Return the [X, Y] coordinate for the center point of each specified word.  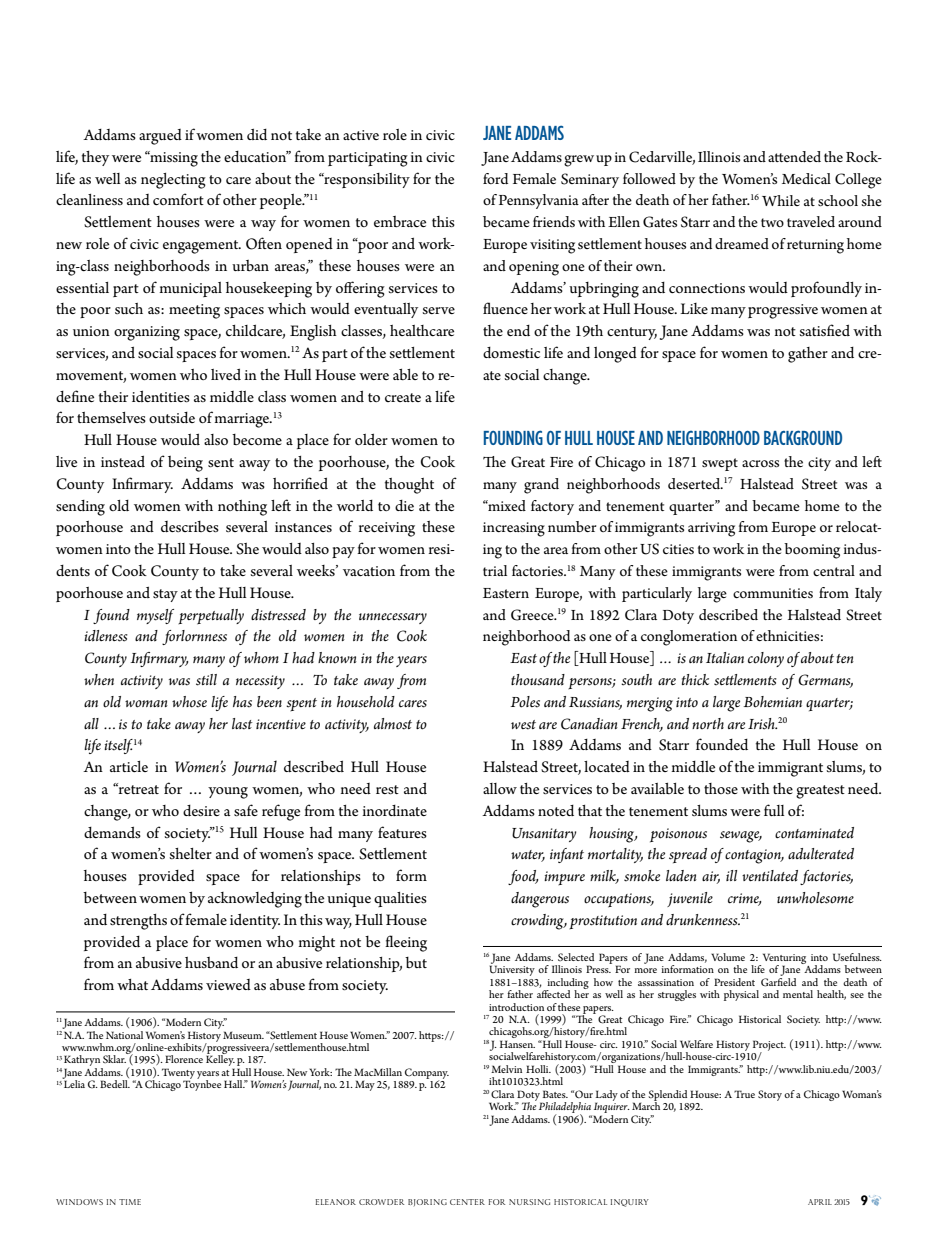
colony [766, 659]
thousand [538, 680]
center [467, 1202]
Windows [79, 1202]
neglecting [173, 181]
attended [794, 156]
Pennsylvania [539, 201]
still [206, 680]
